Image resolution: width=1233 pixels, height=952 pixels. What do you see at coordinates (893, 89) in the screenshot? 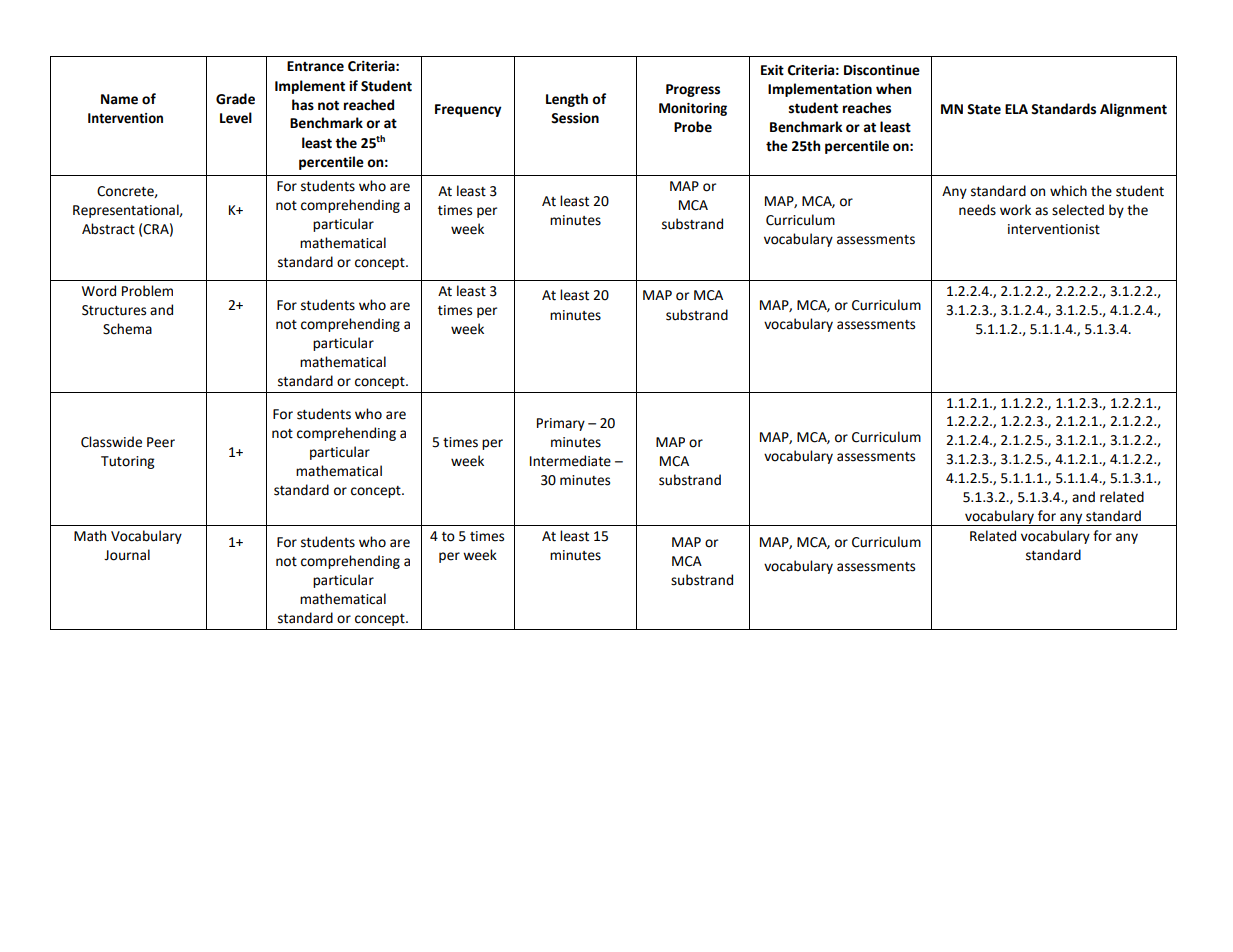
I see `when` at bounding box center [893, 89].
